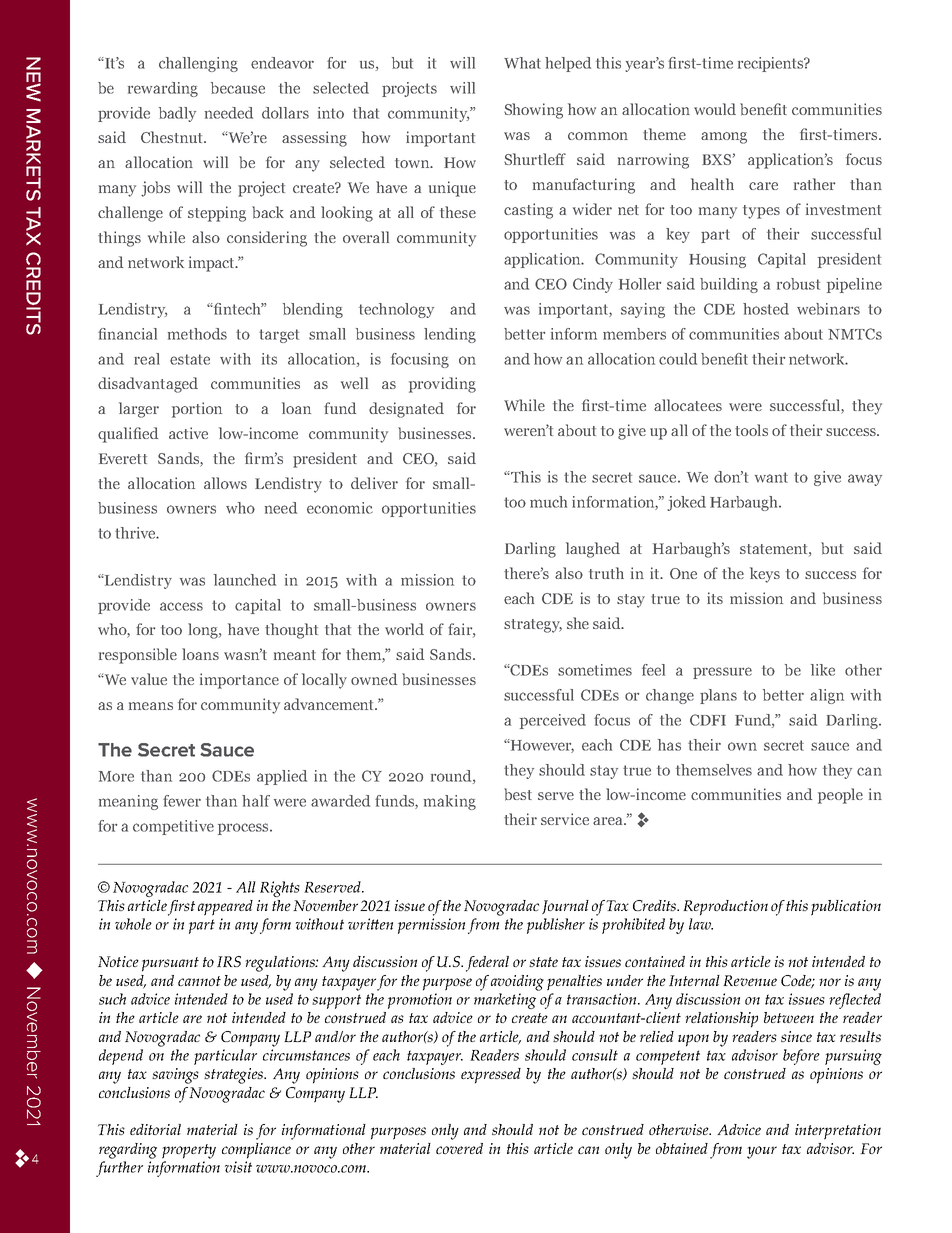 Image resolution: width=952 pixels, height=1233 pixels. I want to click on technology, so click(396, 310).
